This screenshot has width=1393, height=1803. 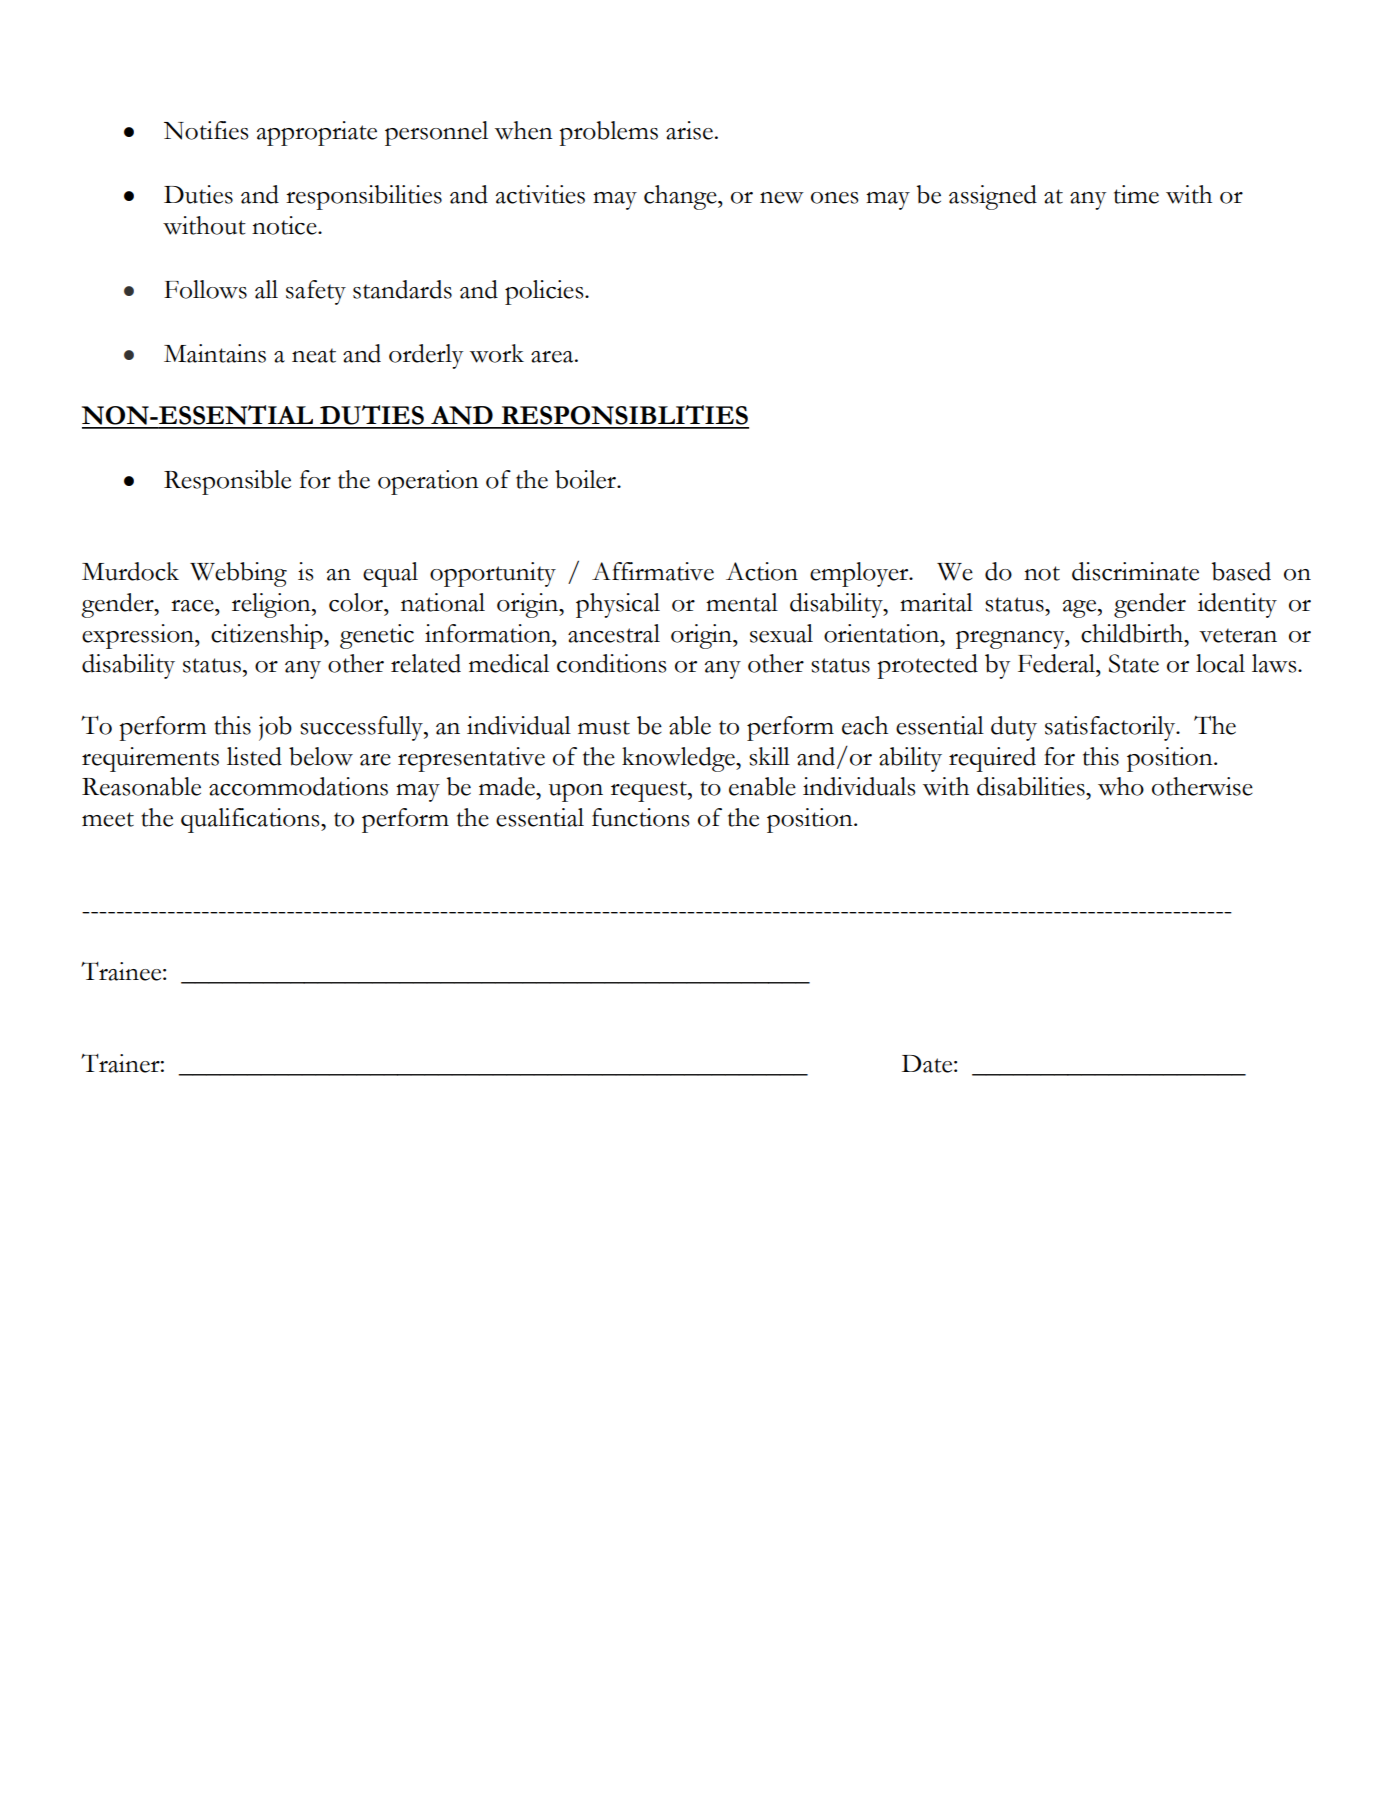 What do you see at coordinates (1136, 194) in the screenshot?
I see `time` at bounding box center [1136, 194].
